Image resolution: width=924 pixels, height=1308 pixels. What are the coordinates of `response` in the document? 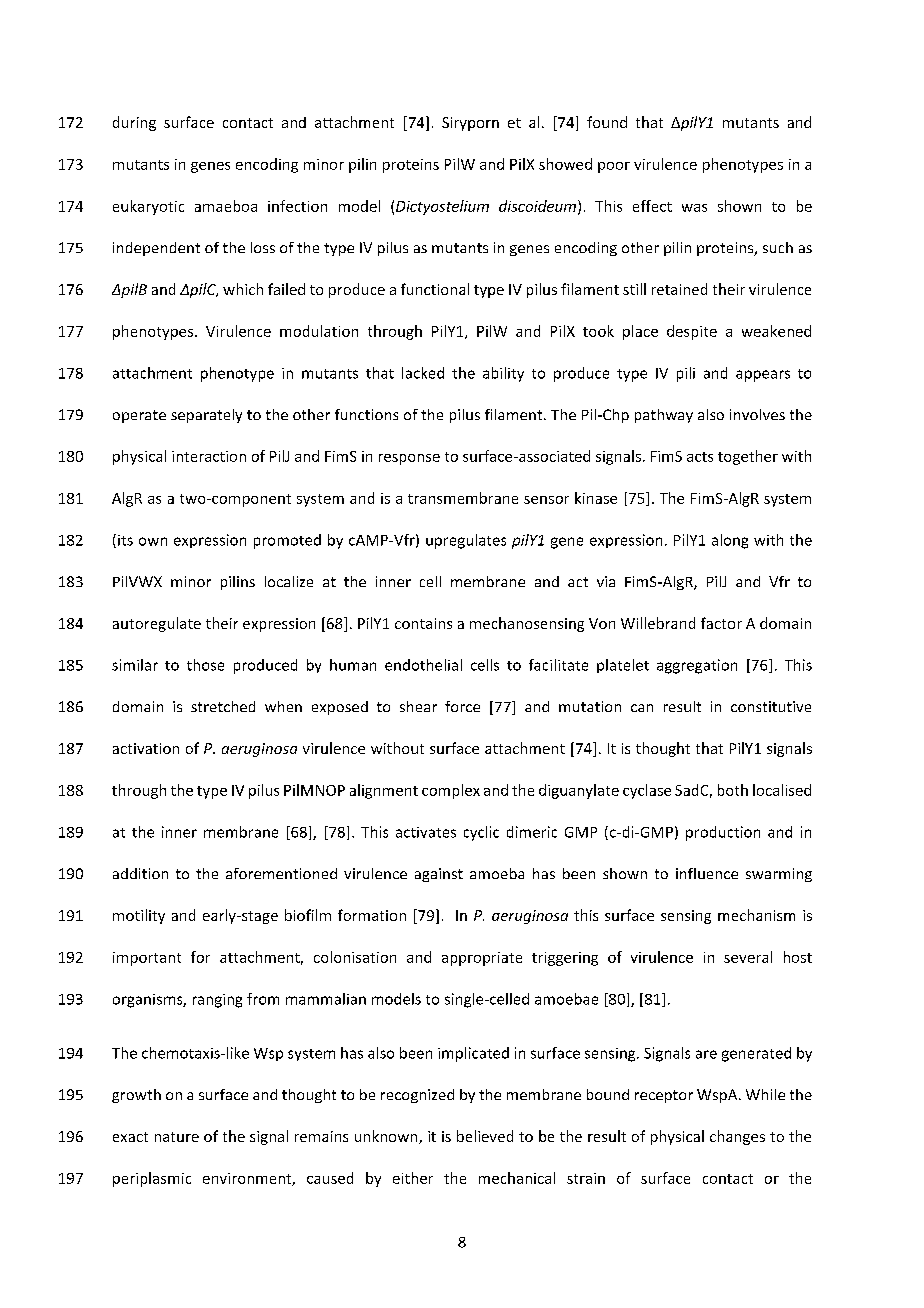 It's located at (409, 459).
